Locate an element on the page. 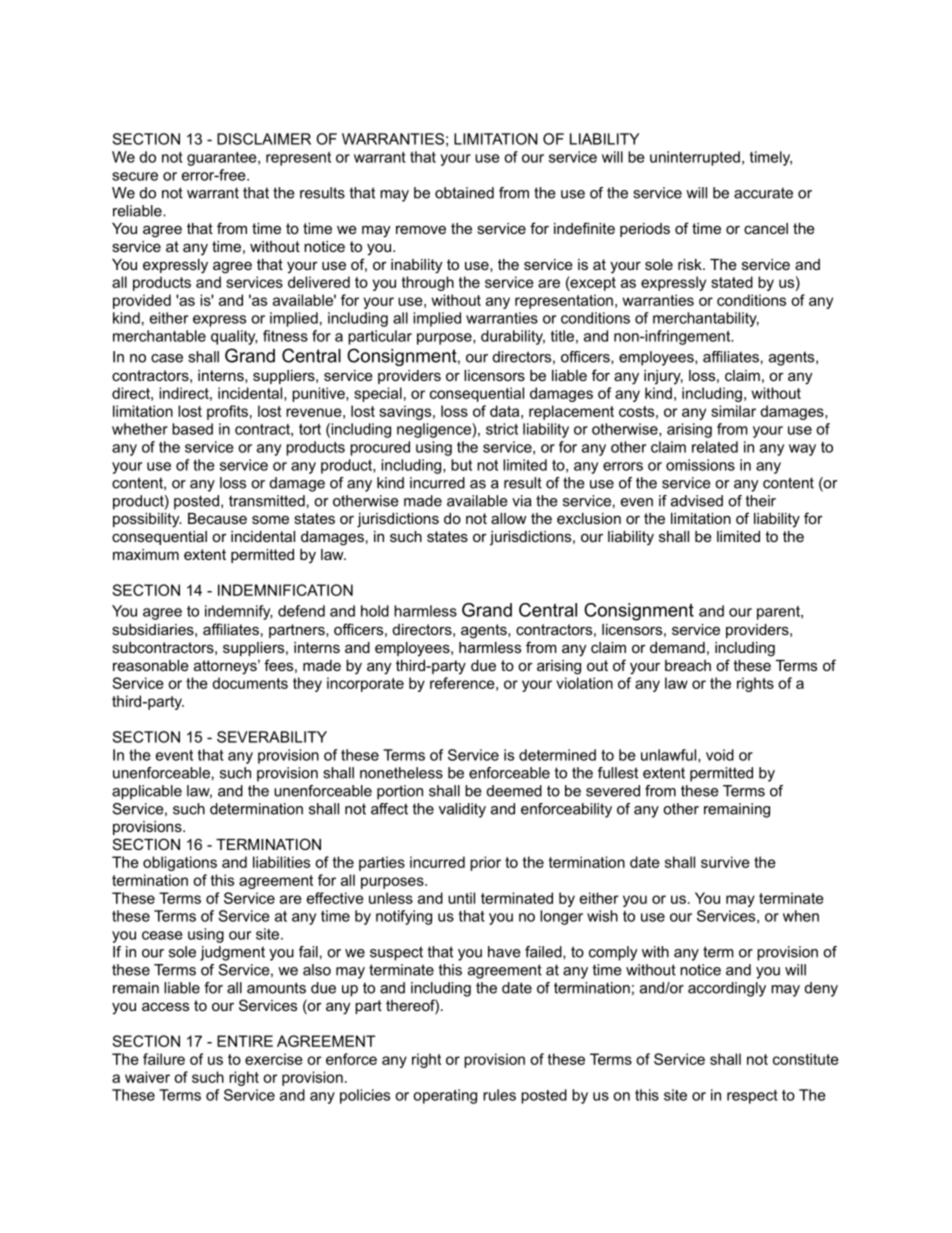 Image resolution: width=952 pixels, height=1233 pixels. profits is located at coordinates (227, 412).
